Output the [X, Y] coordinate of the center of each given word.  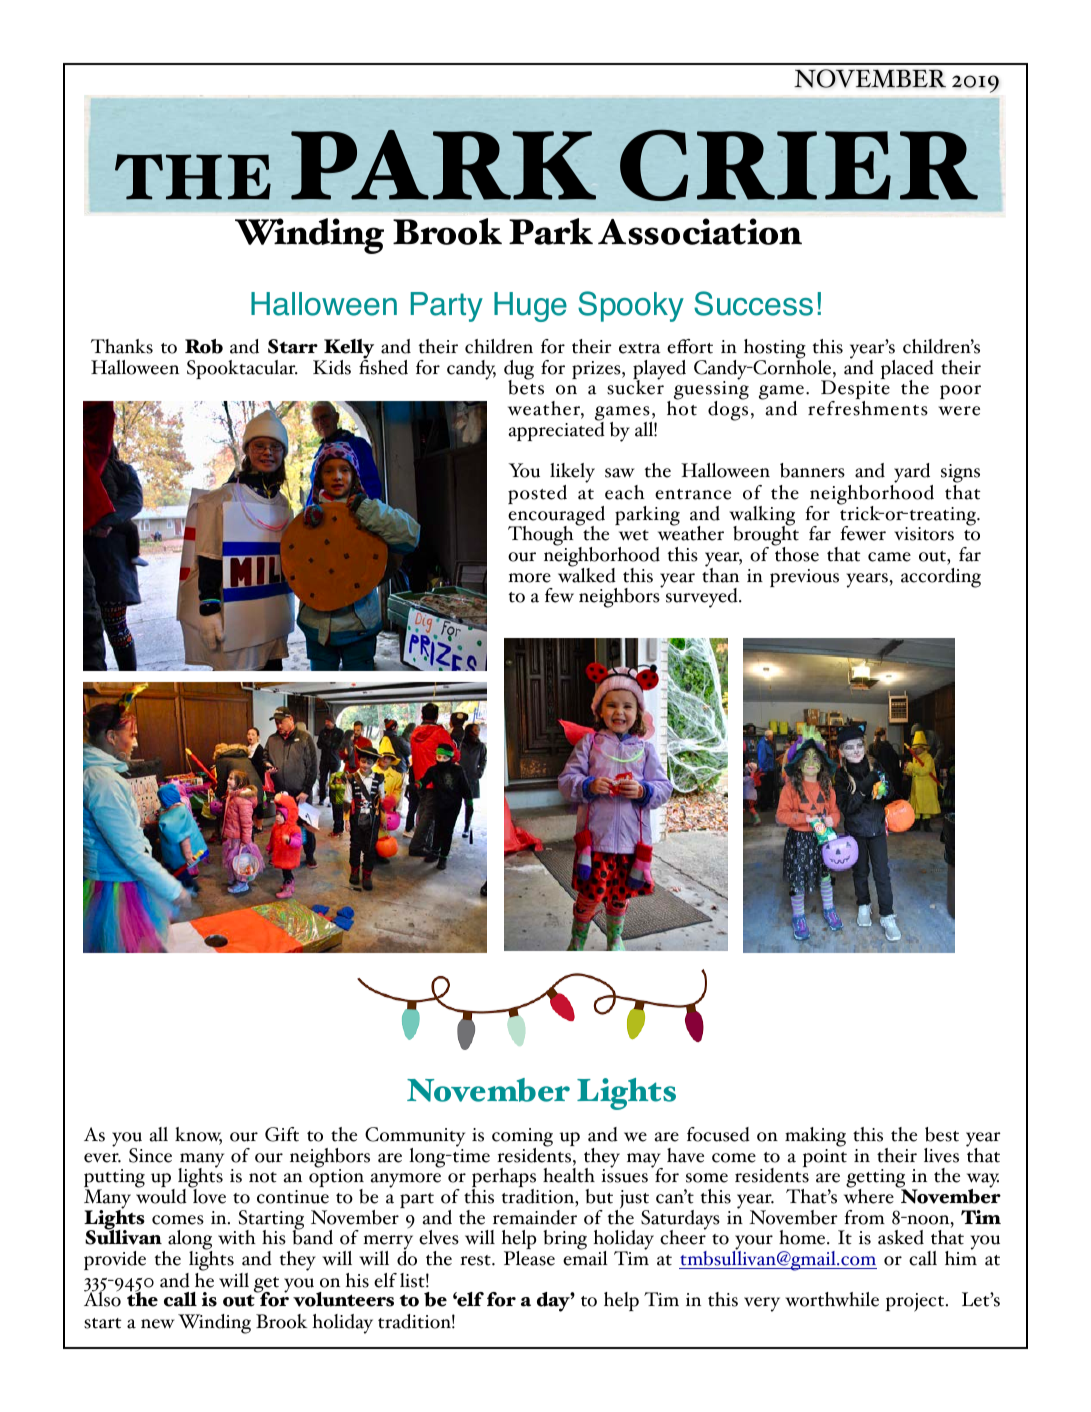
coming [522, 1138]
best [942, 1134]
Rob [204, 346]
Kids [332, 367]
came [889, 557]
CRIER [799, 165]
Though [541, 536]
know [198, 1135]
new [158, 1324]
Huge [530, 307]
